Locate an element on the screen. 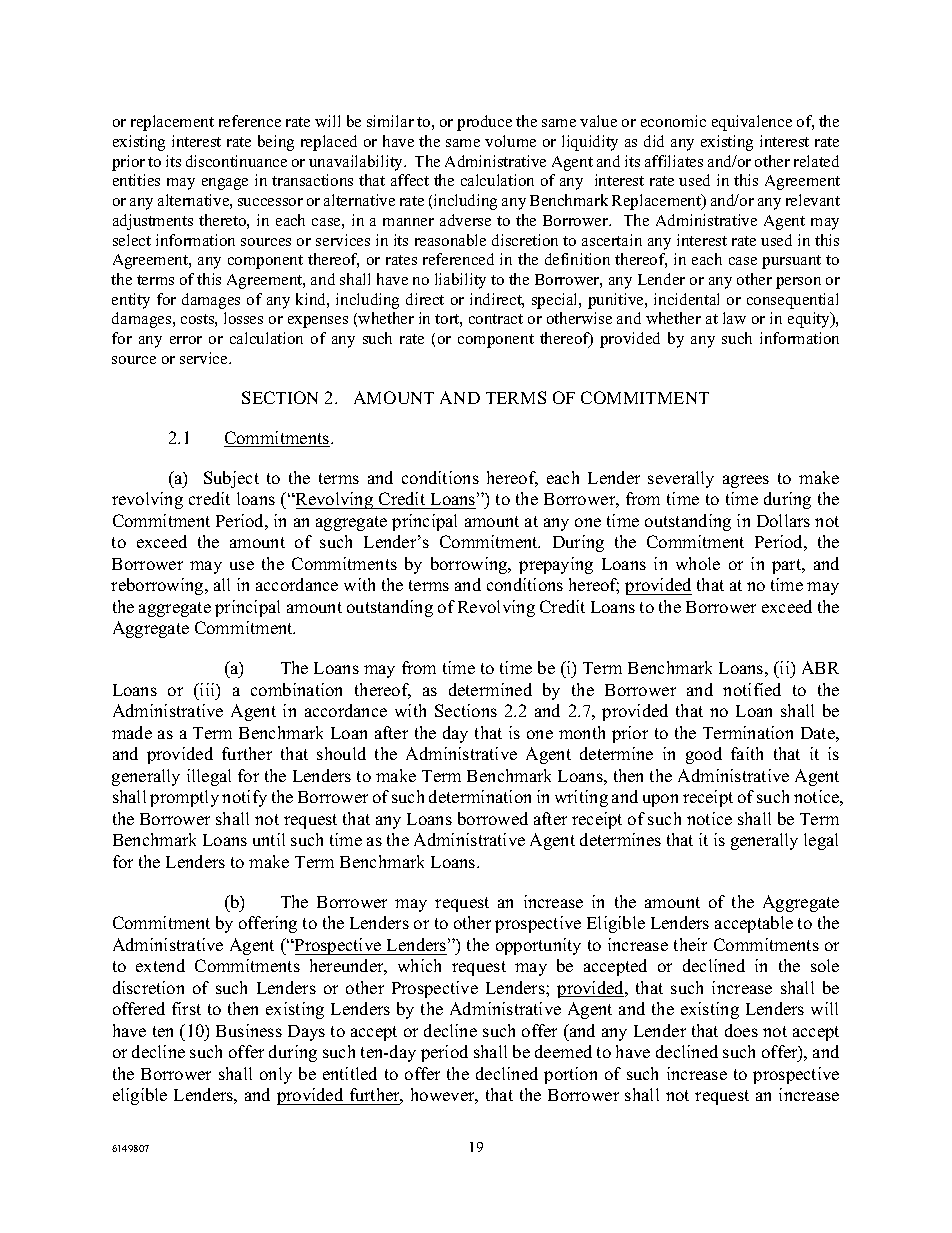  Subject is located at coordinates (231, 479).
